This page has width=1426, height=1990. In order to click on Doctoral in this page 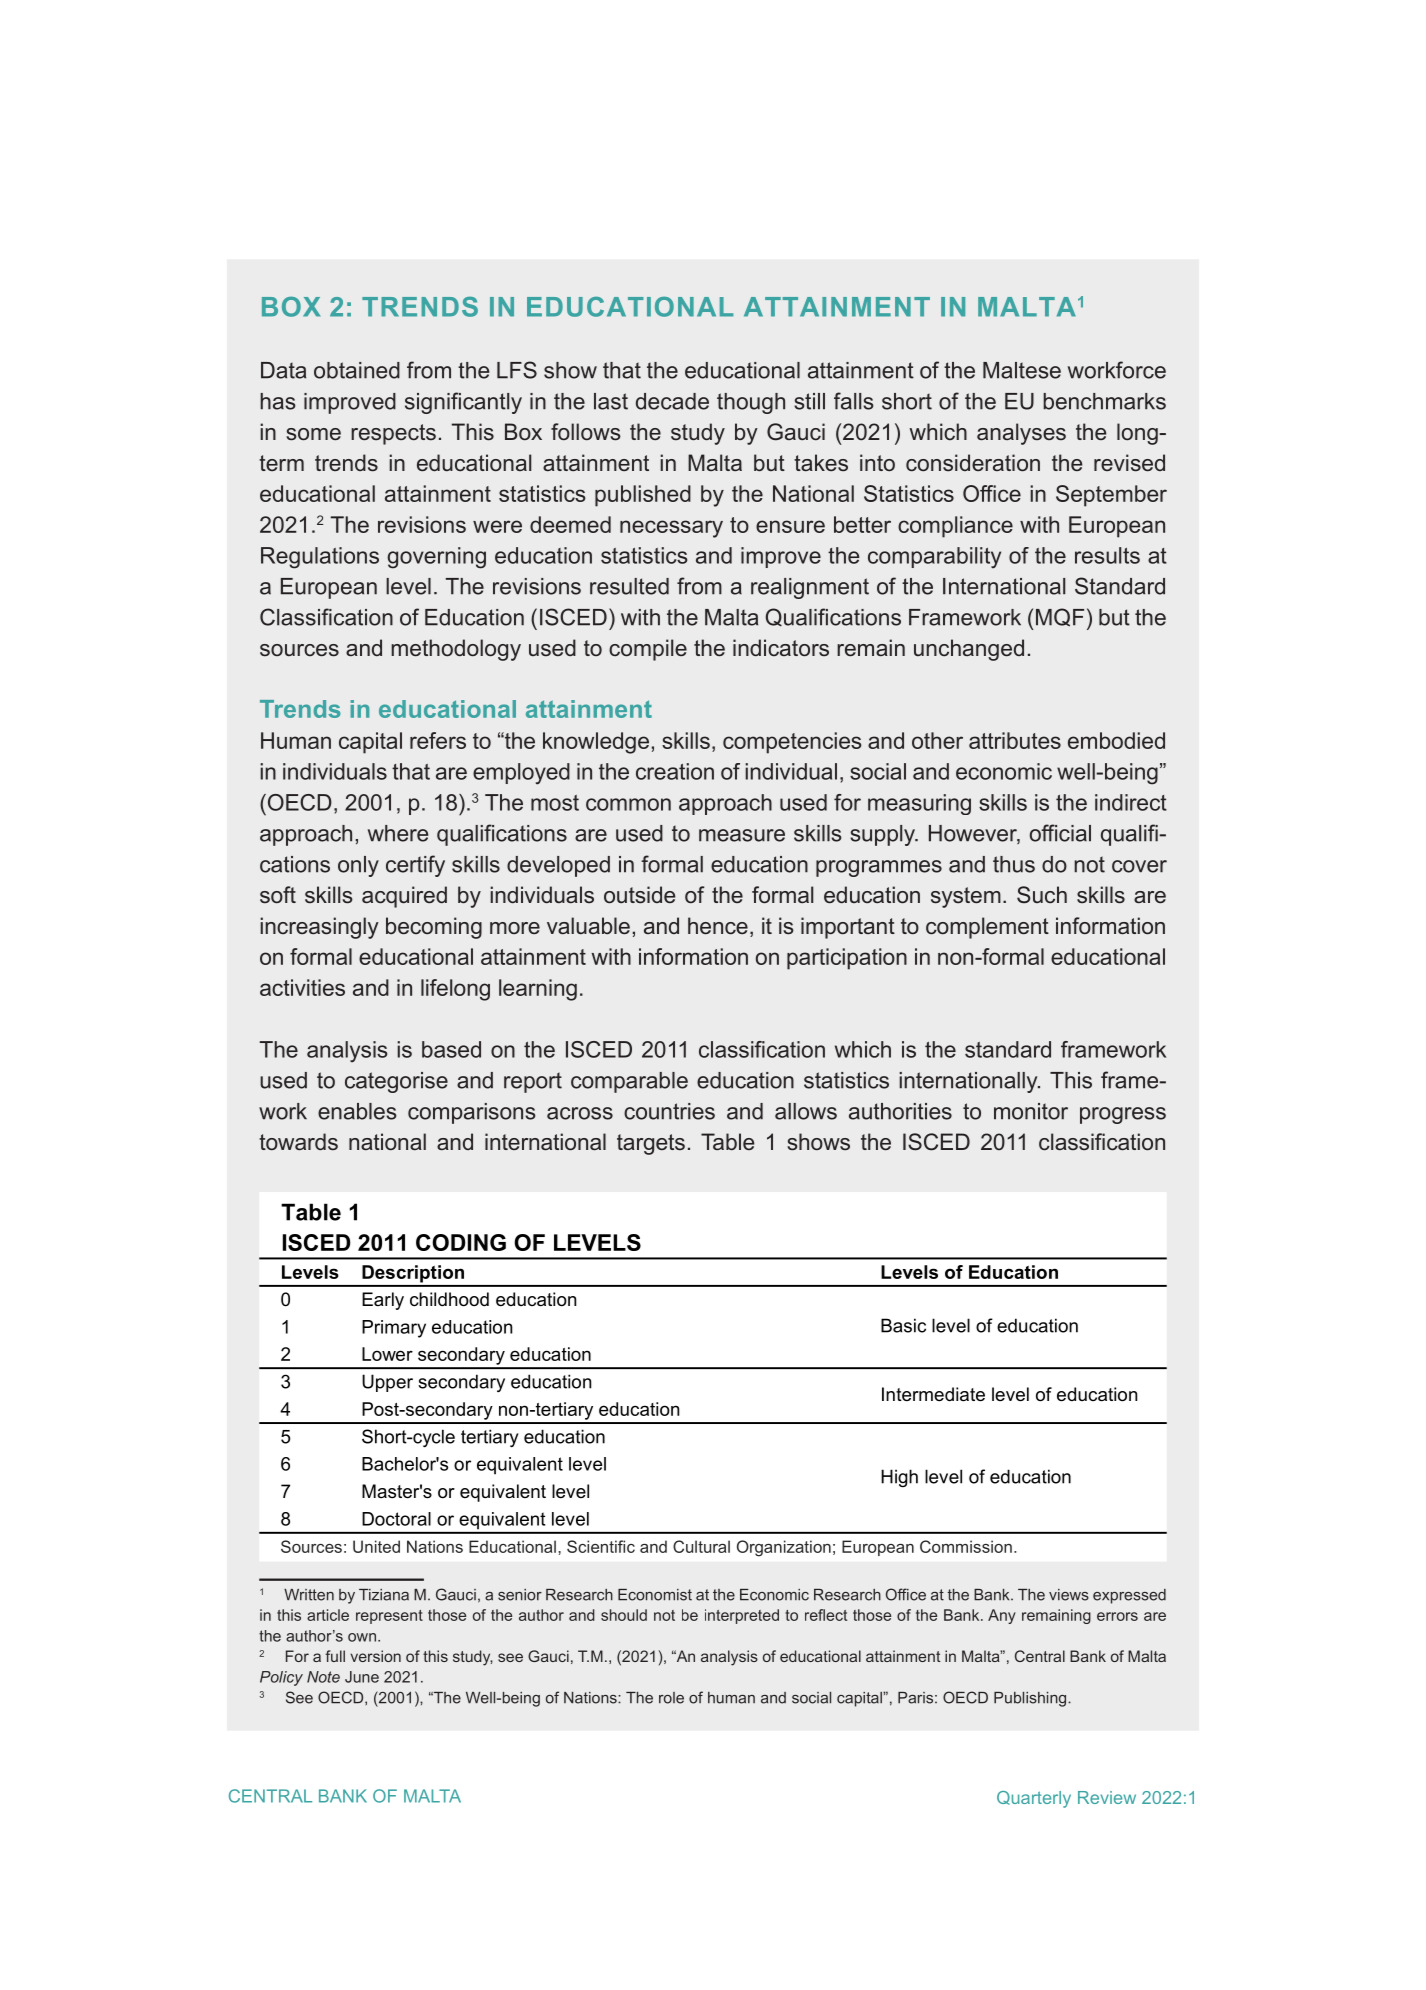, I will do `click(396, 1519)`.
